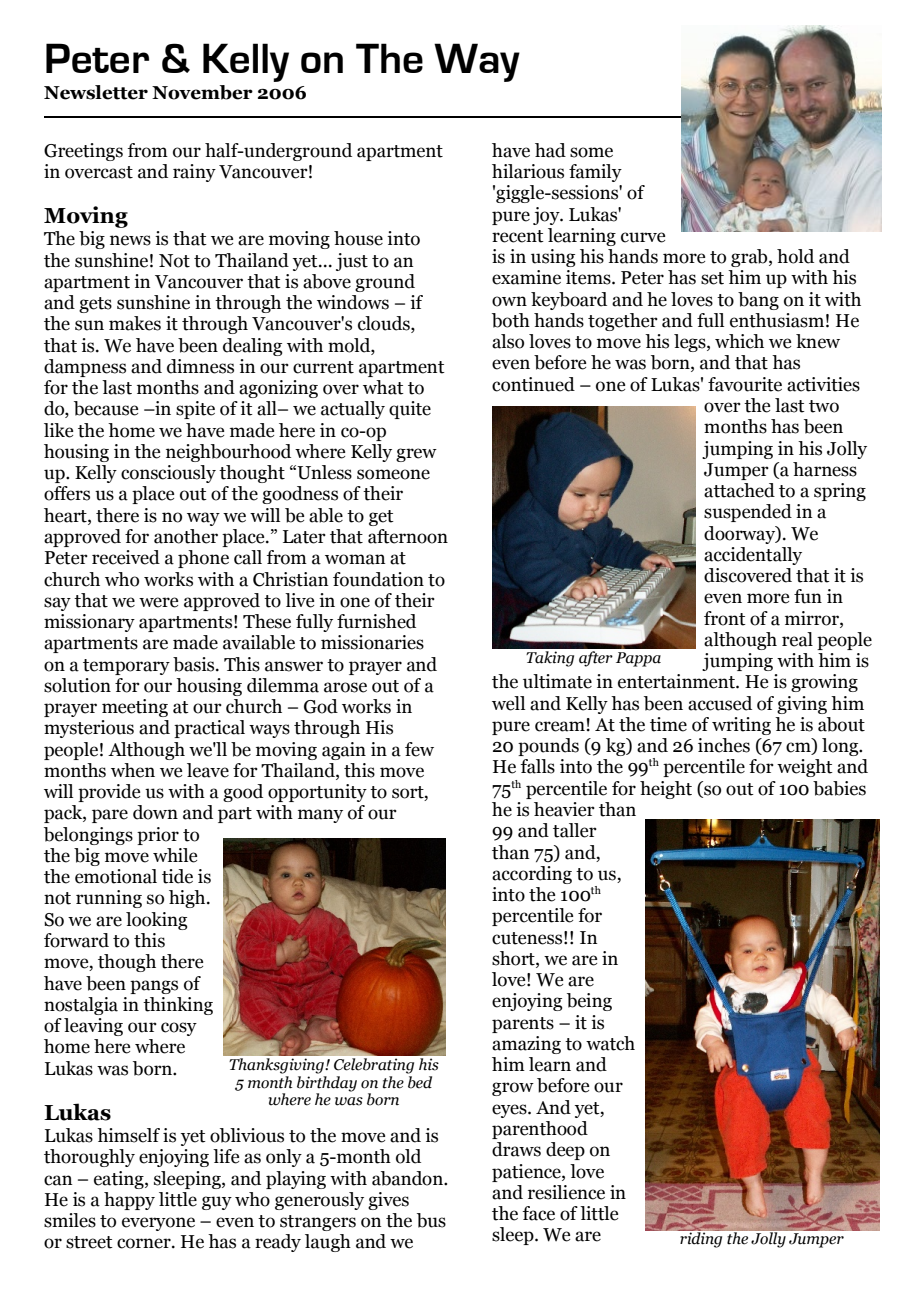 This screenshot has width=924, height=1307. Describe the element at coordinates (666, 790) in the screenshot. I see `height` at that location.
